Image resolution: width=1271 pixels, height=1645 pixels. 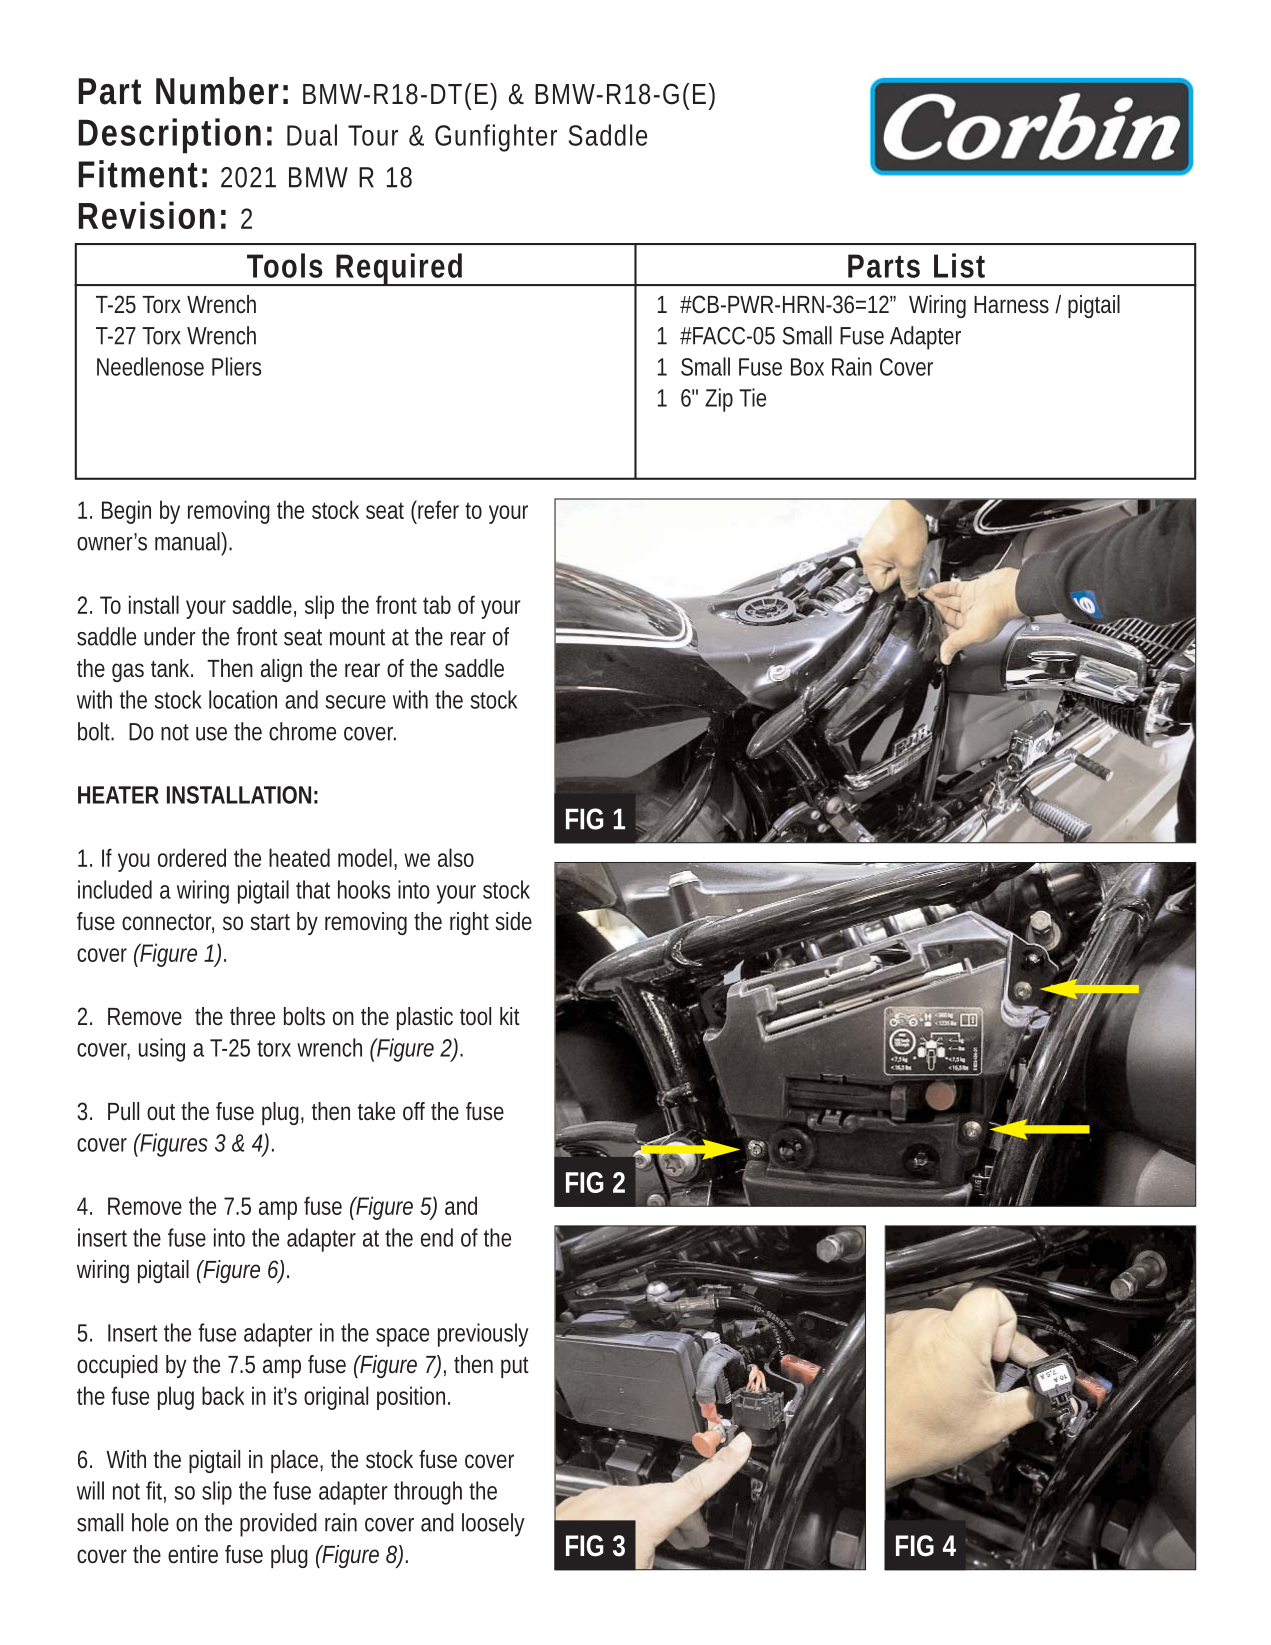 I want to click on ordered, so click(x=192, y=857).
